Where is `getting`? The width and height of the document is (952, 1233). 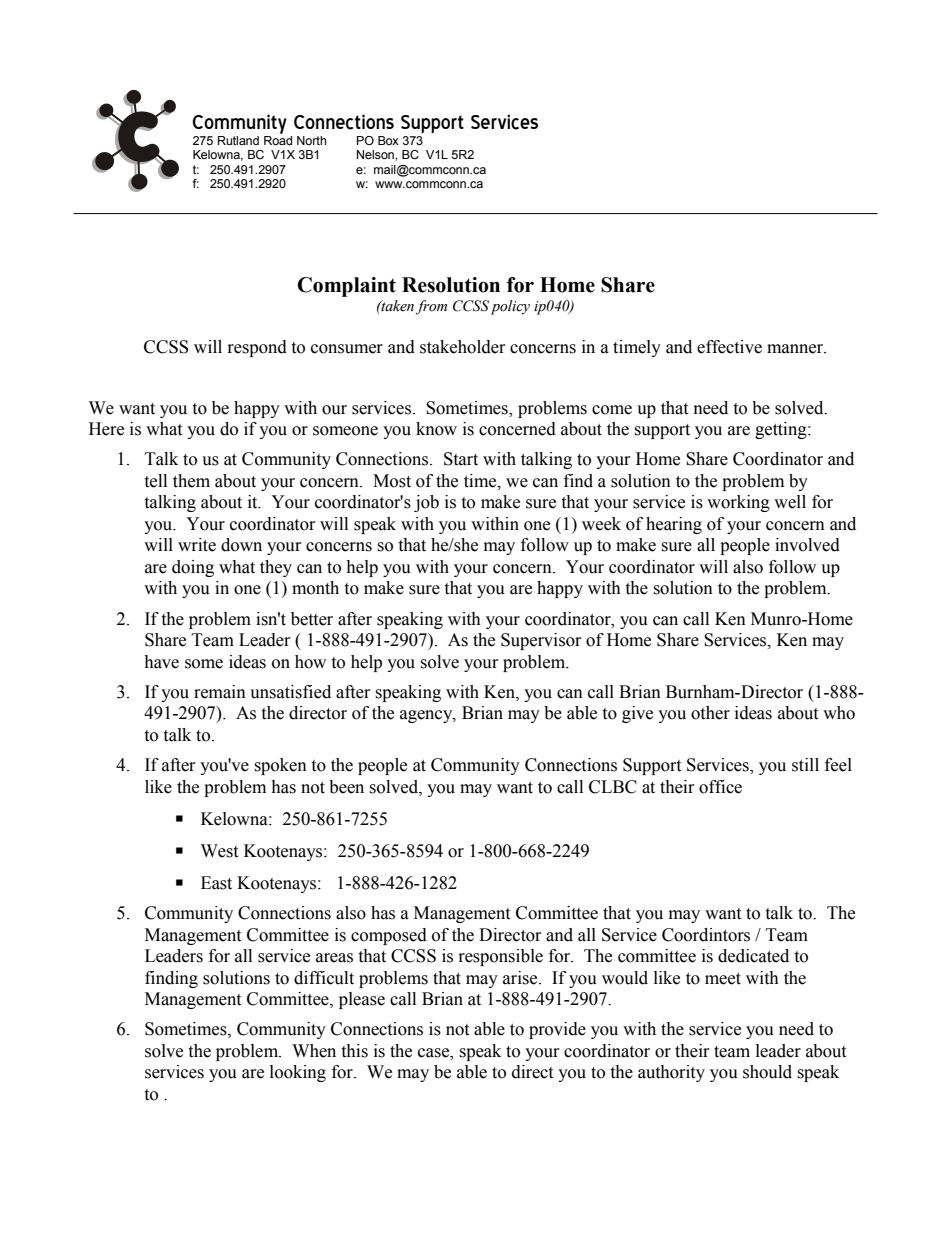 getting is located at coordinates (782, 430).
